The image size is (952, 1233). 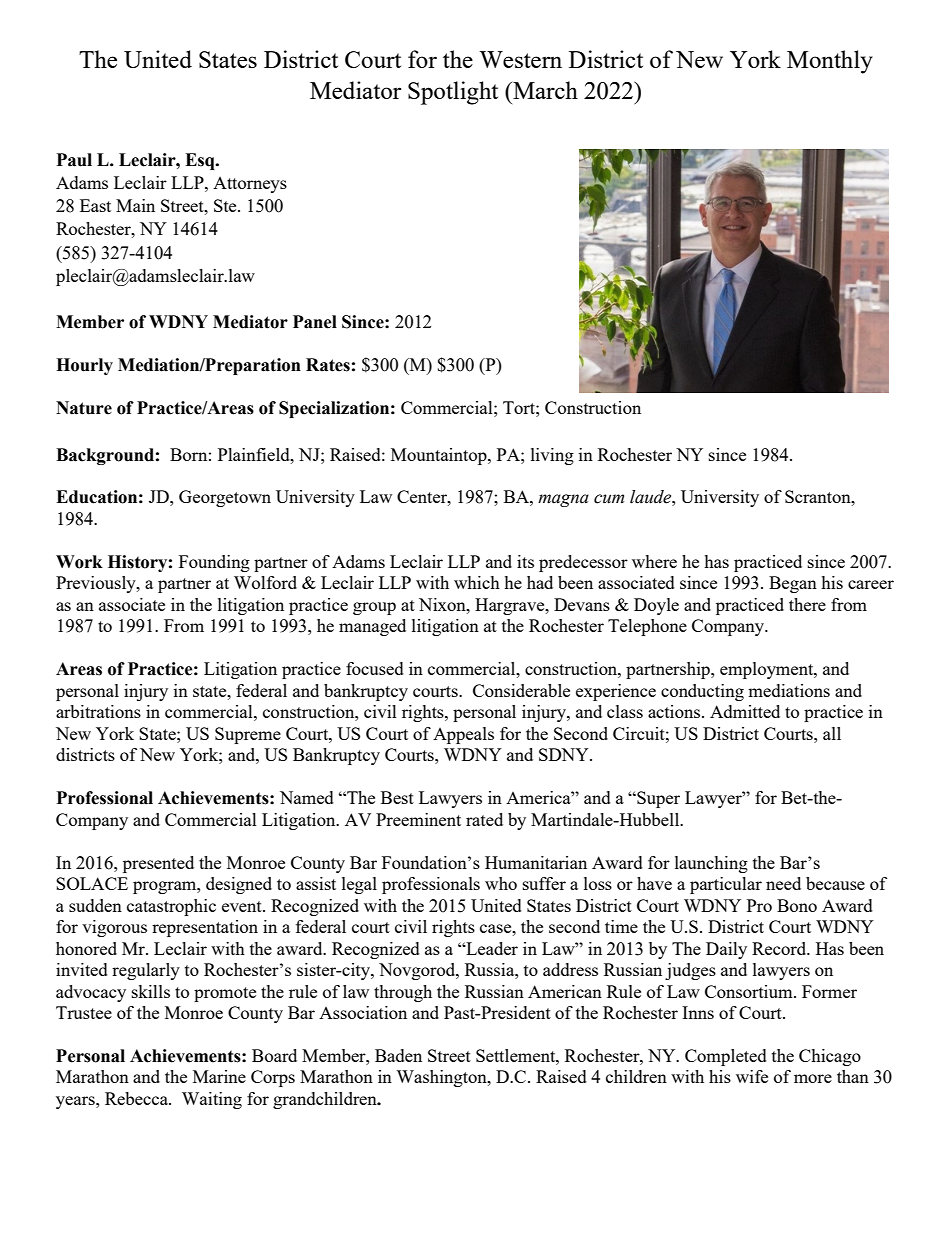 I want to click on cum, so click(x=609, y=499).
